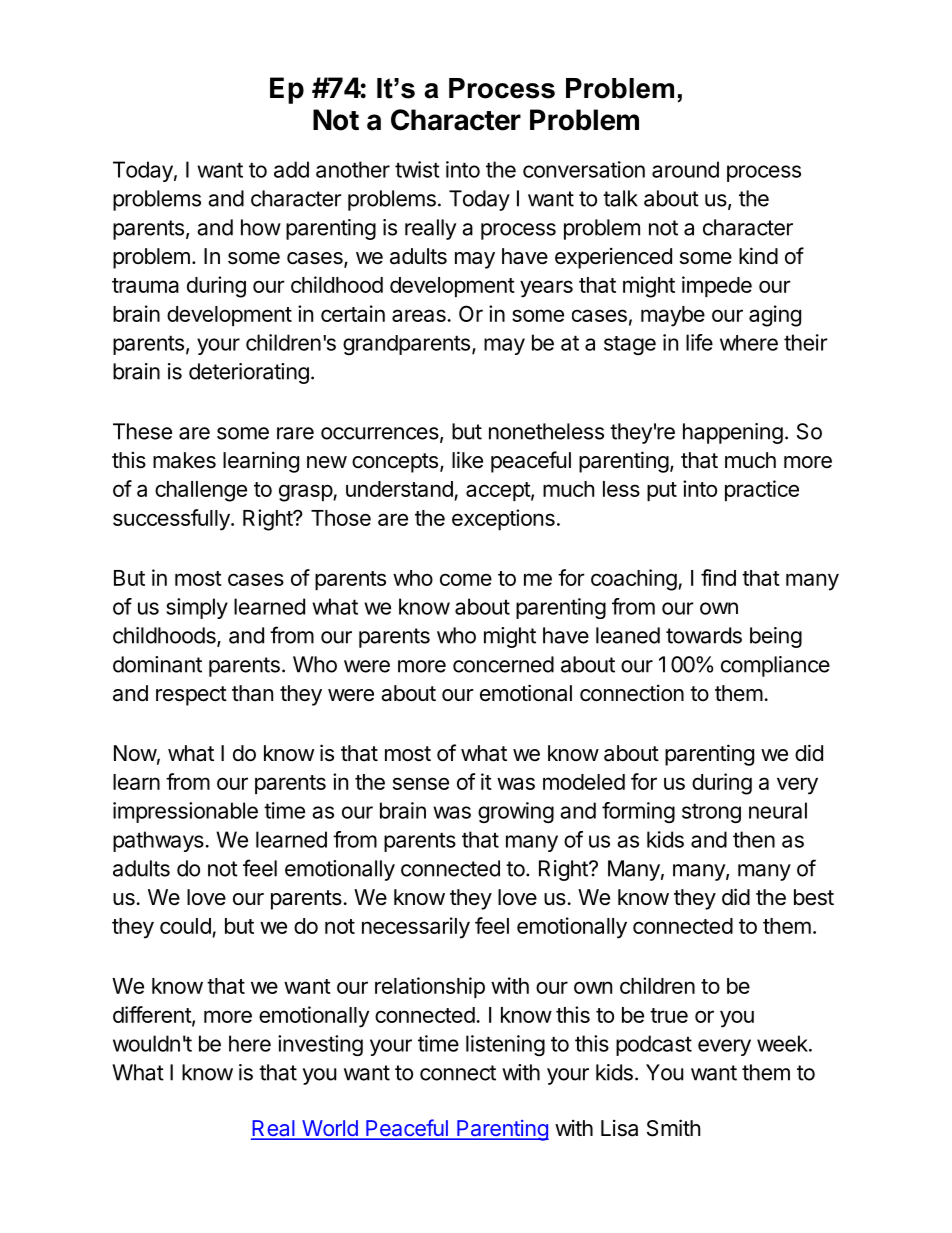 The height and width of the screenshot is (1233, 952). What do you see at coordinates (261, 227) in the screenshot?
I see `how` at bounding box center [261, 227].
